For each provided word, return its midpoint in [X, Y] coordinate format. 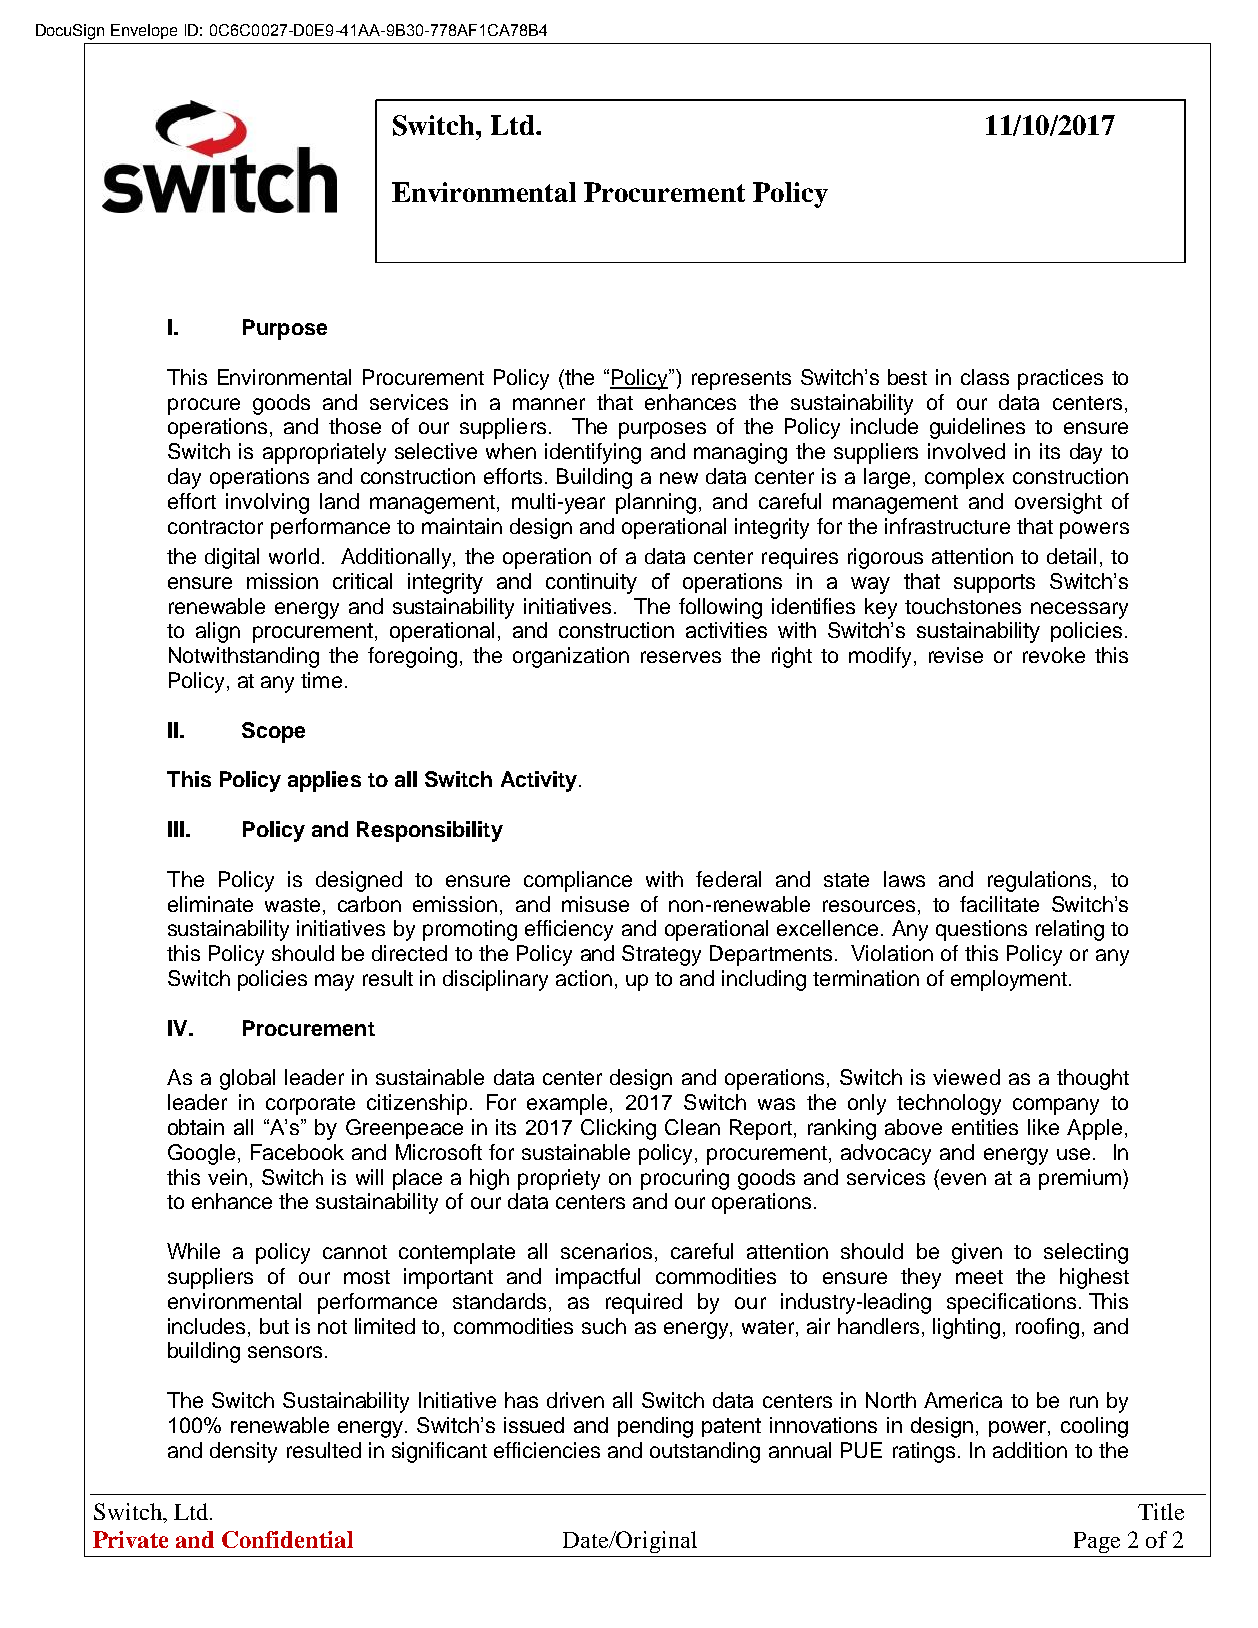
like [1043, 1127]
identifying [593, 453]
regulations [1039, 881]
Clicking [618, 1129]
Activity [540, 781]
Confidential [287, 1539]
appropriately [324, 453]
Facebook [297, 1152]
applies [324, 781]
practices [1060, 379]
